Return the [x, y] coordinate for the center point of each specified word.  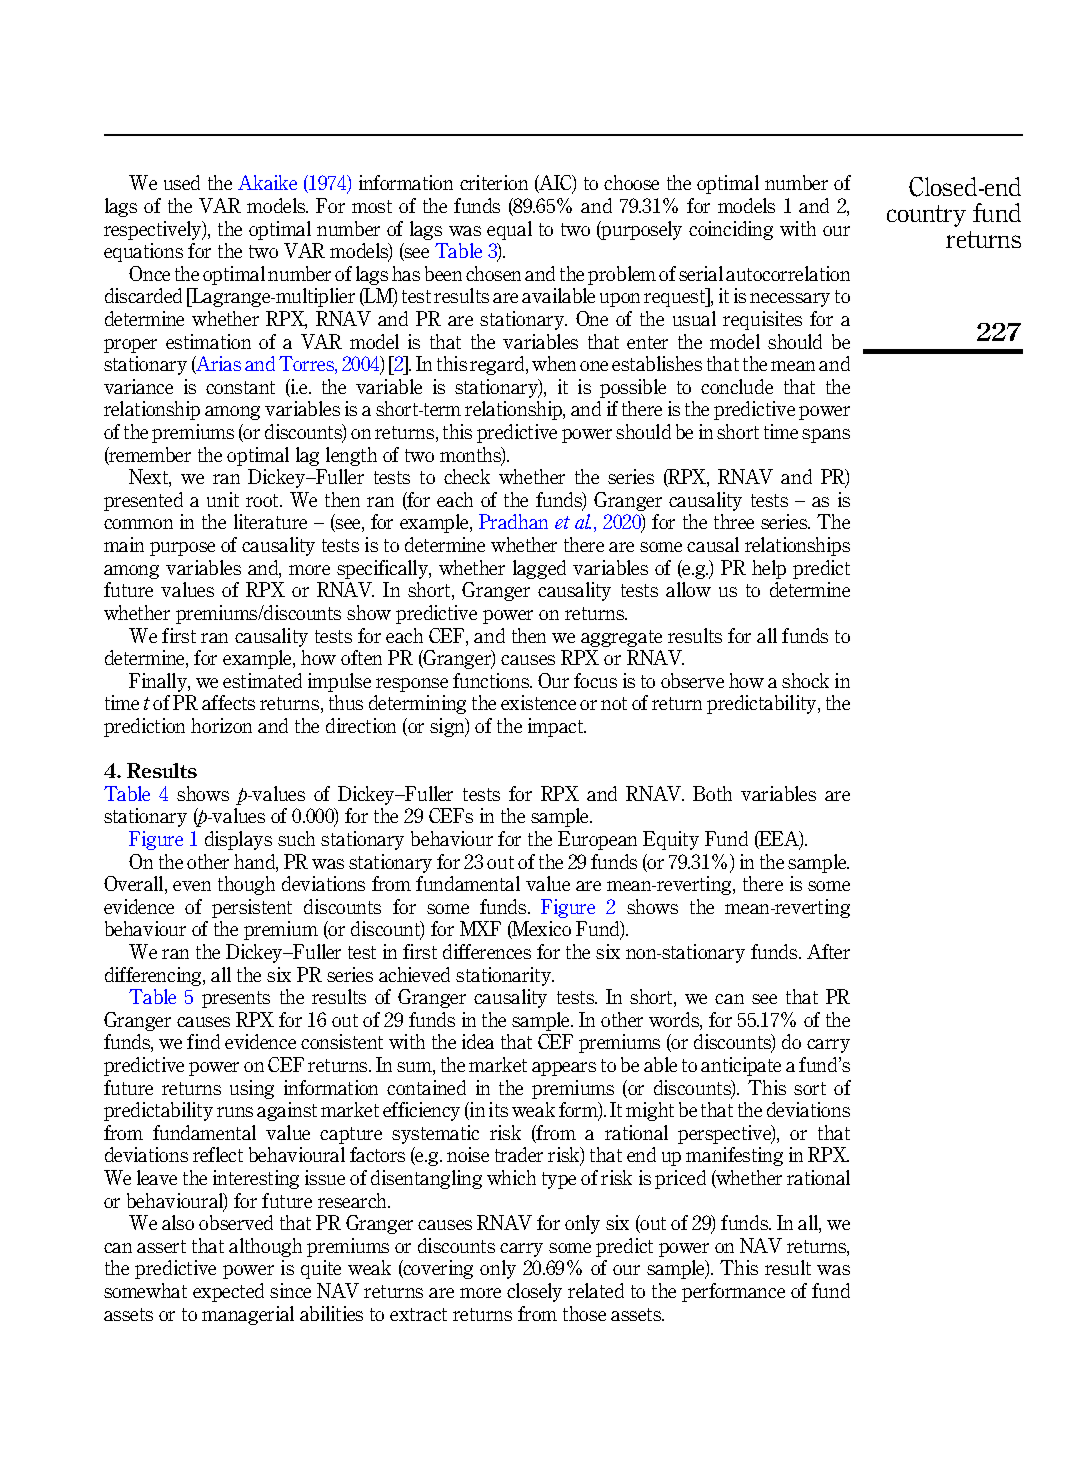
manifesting [734, 1156]
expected [228, 1292]
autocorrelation [788, 273]
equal [509, 230]
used [182, 182]
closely [534, 1292]
